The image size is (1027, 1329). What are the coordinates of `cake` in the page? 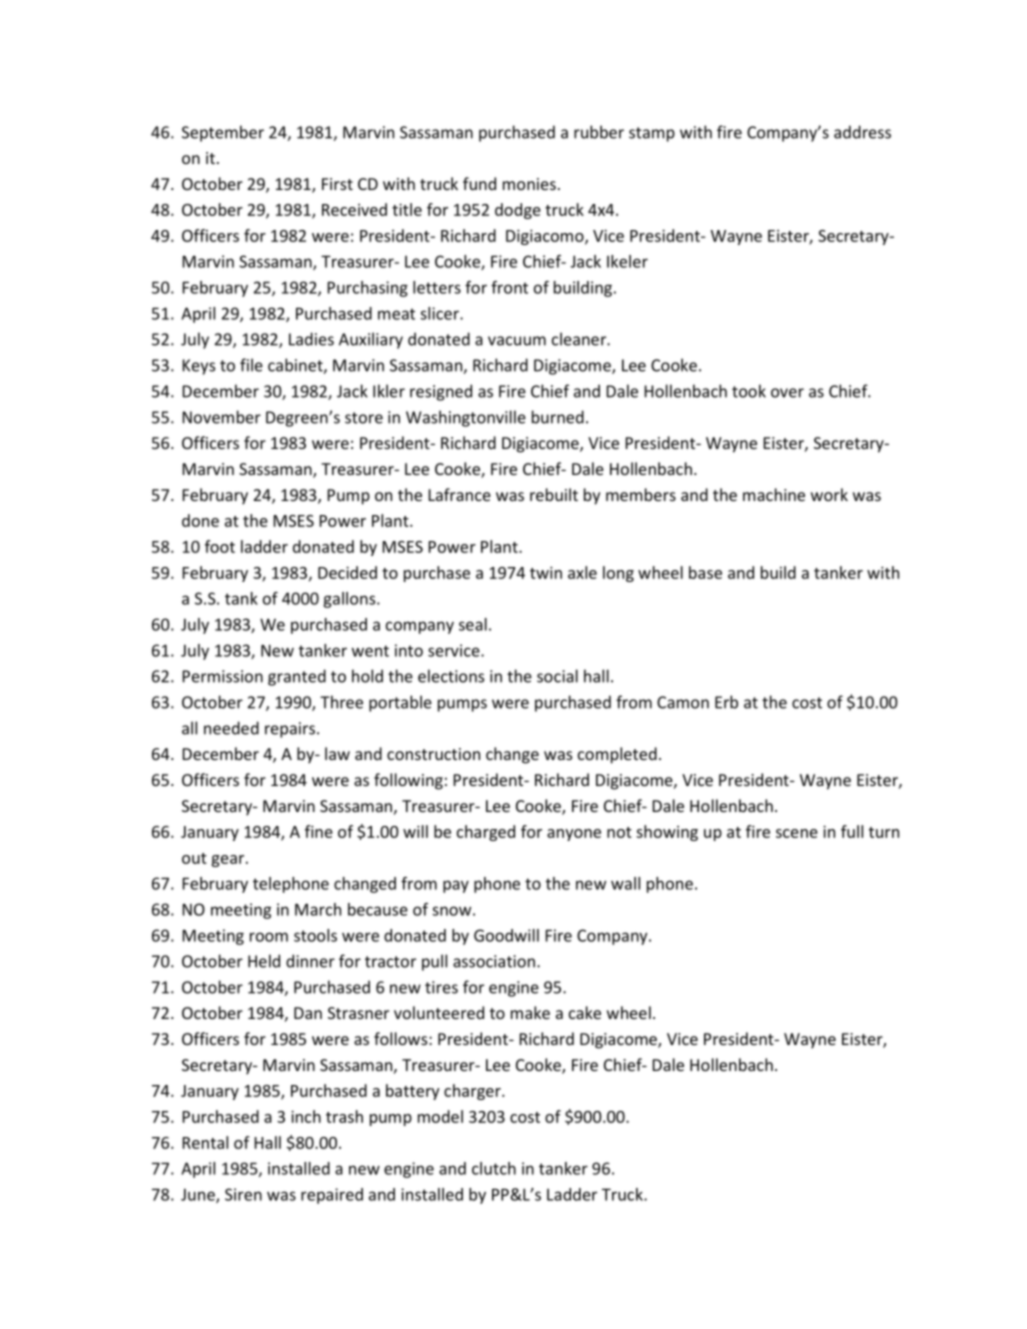 It's located at (585, 1012).
